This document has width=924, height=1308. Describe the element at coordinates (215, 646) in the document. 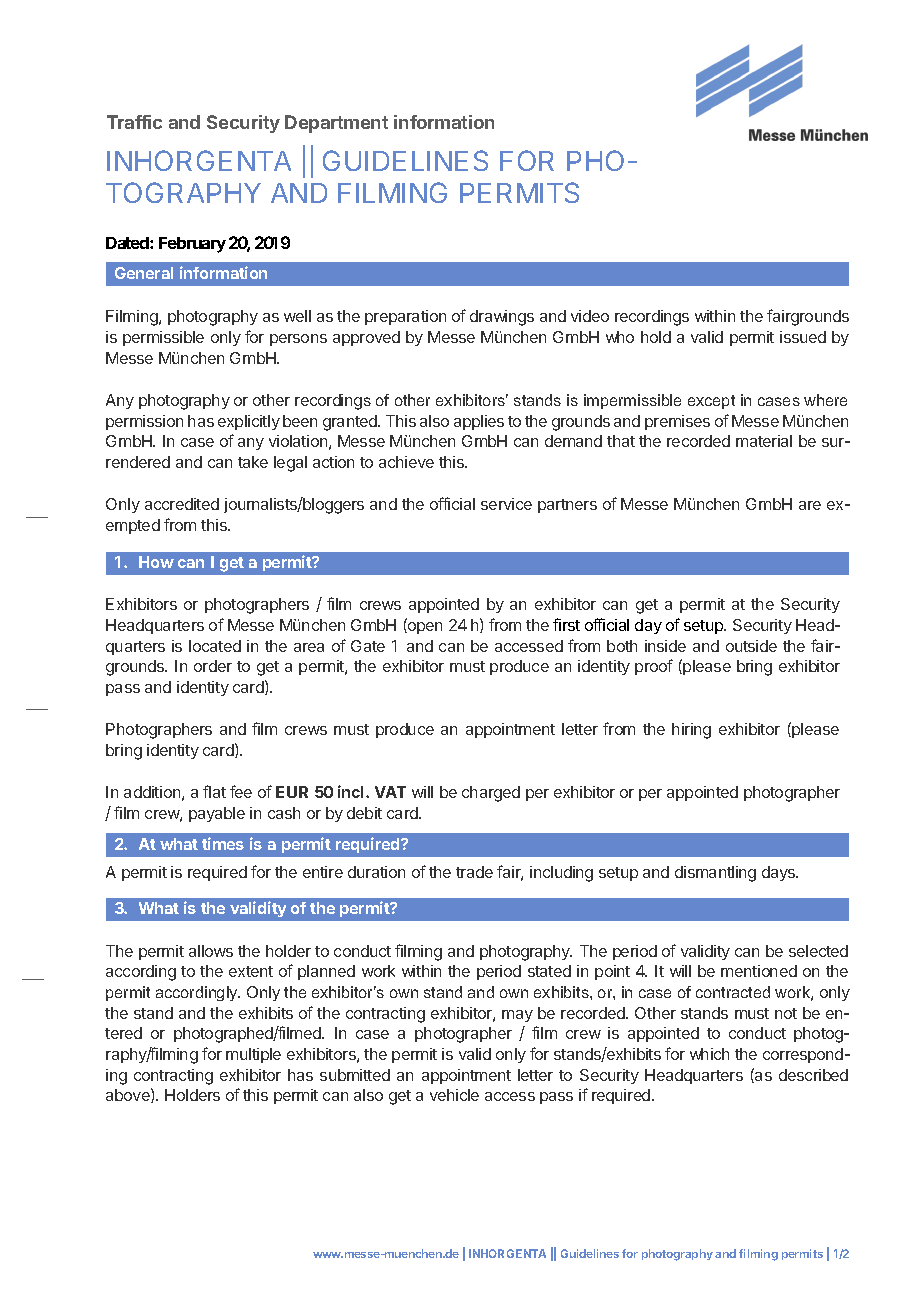

I see `located` at that location.
